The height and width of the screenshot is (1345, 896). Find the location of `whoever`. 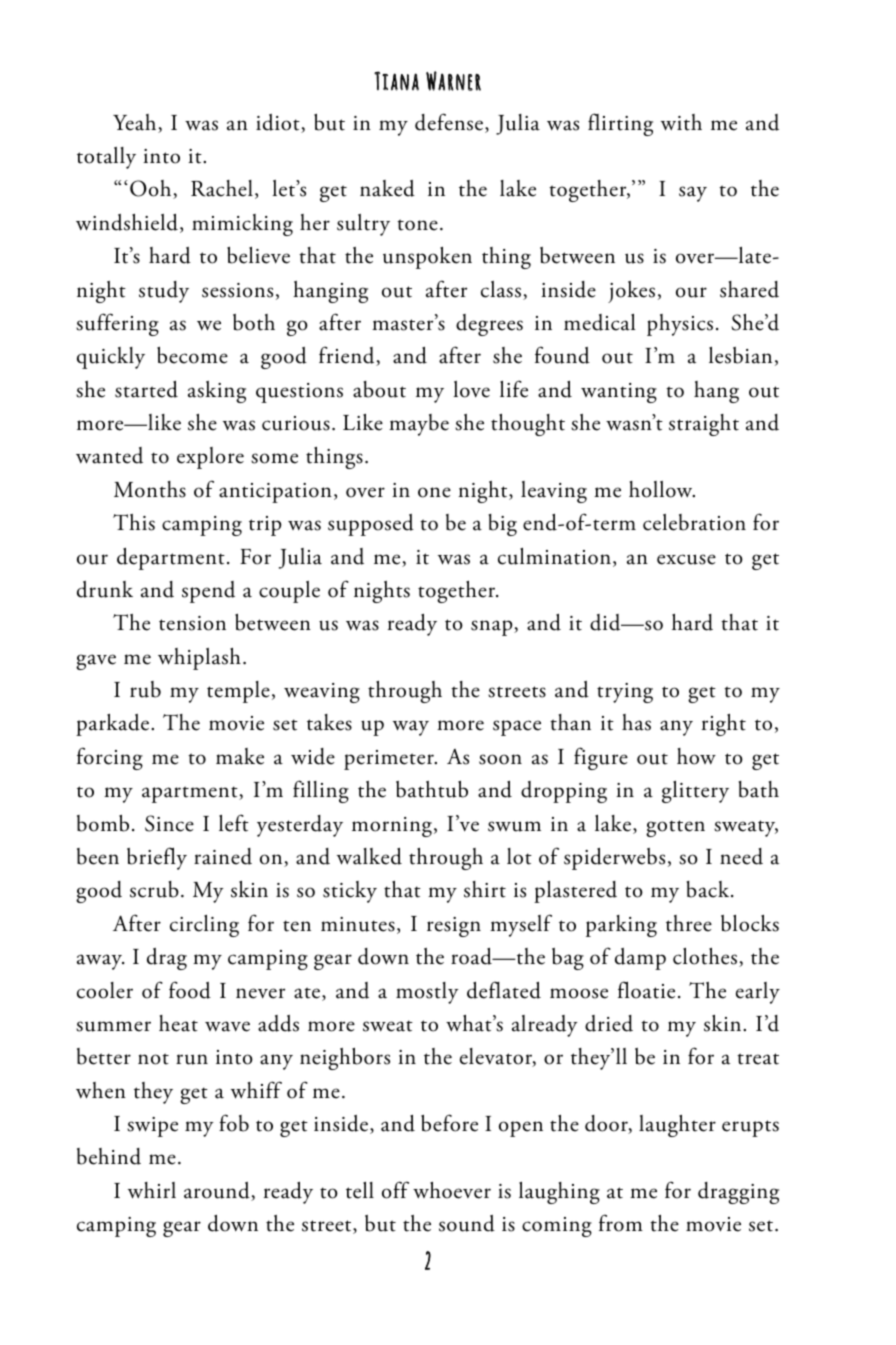

whoever is located at coordinates (452, 1190).
